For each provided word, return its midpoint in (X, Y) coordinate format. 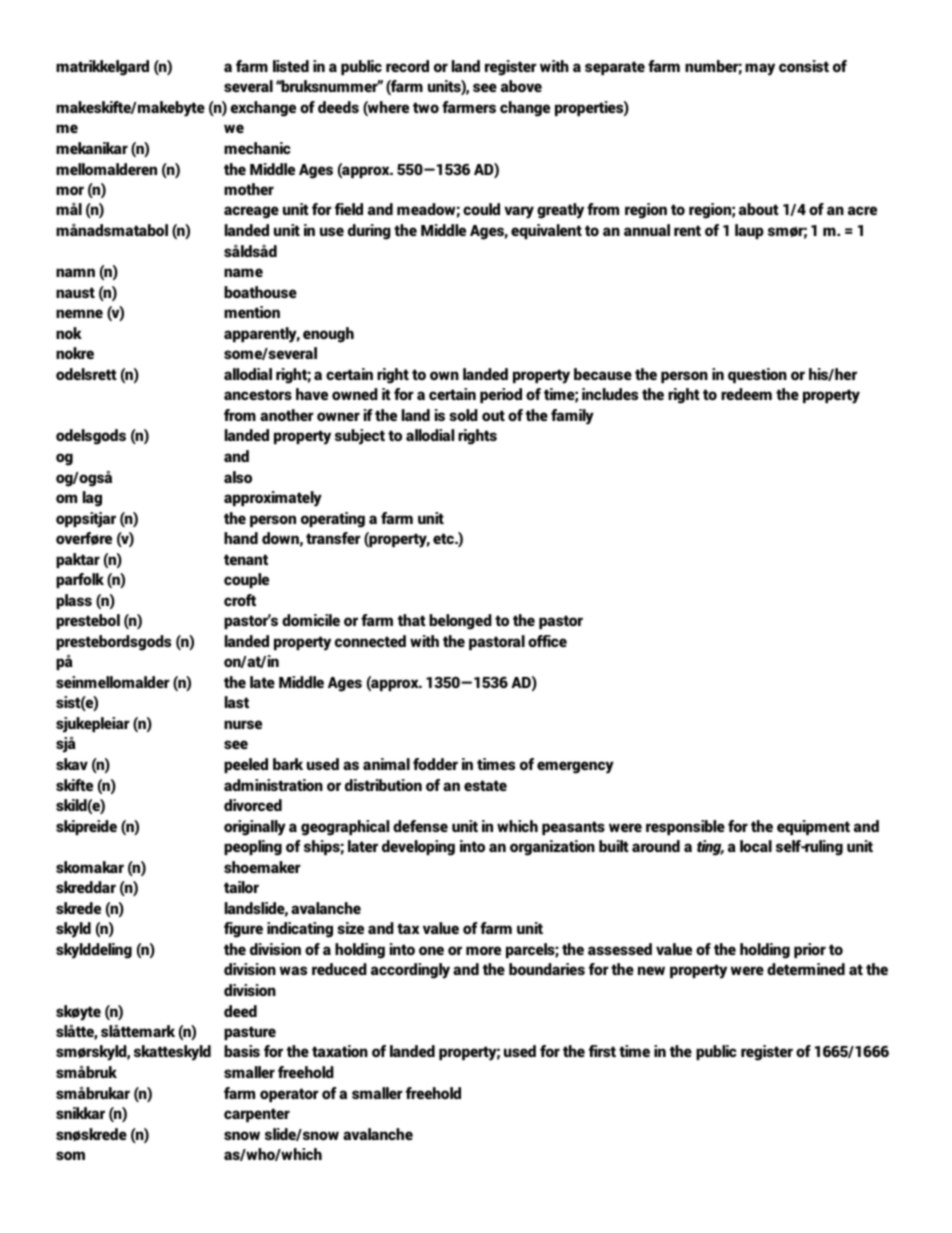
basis (242, 1051)
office (547, 641)
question (757, 375)
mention (252, 312)
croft (240, 600)
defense (420, 826)
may (760, 69)
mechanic (257, 148)
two (426, 107)
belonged (460, 622)
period (501, 395)
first (602, 1051)
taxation (340, 1051)
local (756, 846)
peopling (253, 848)
